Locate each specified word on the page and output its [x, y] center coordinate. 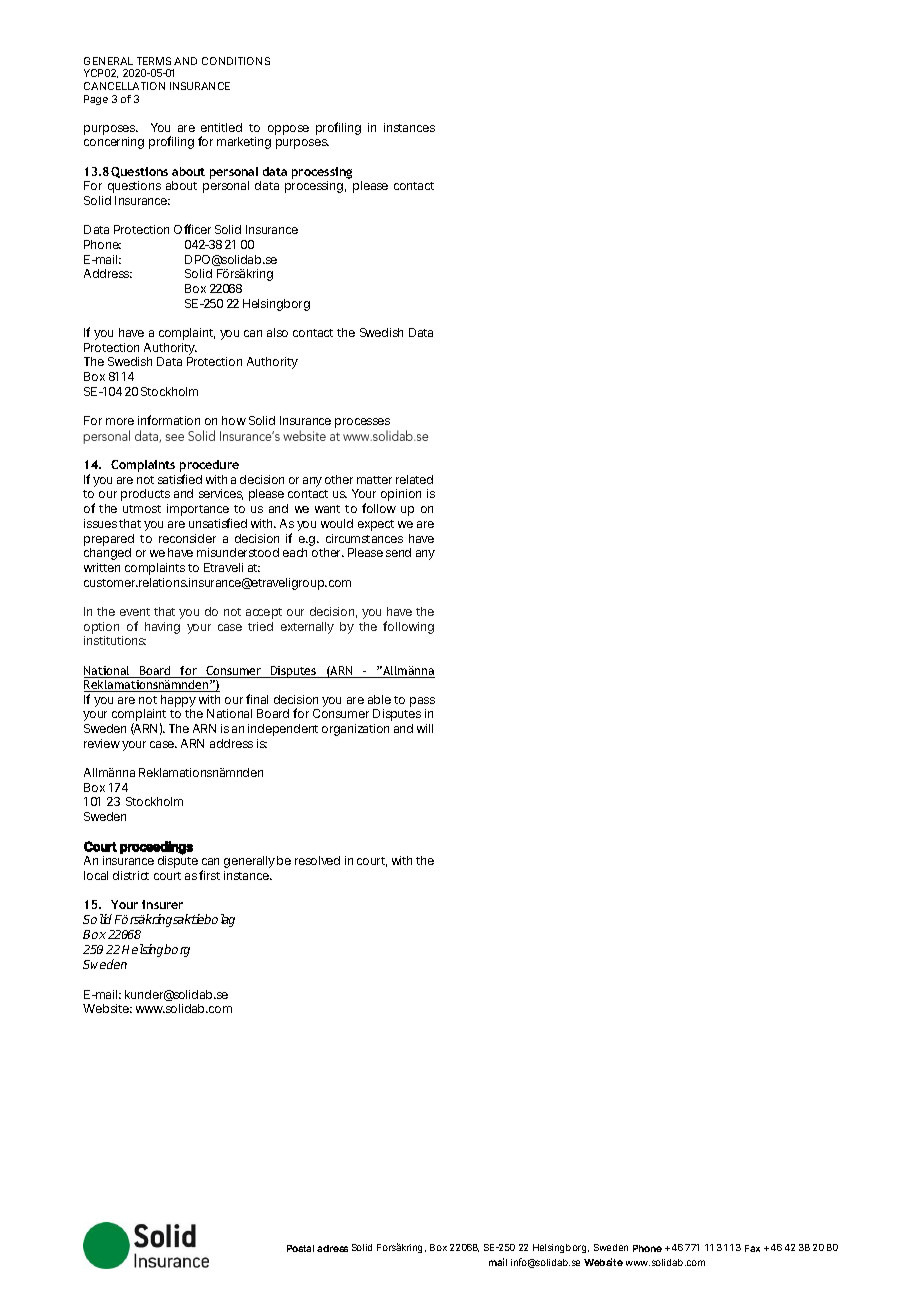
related [414, 479]
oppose [288, 130]
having [162, 628]
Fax [752, 1248]
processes [362, 424]
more [120, 421]
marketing [244, 143]
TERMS [154, 61]
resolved [317, 860]
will [425, 728]
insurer [162, 904]
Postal [300, 1248]
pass [422, 702]
